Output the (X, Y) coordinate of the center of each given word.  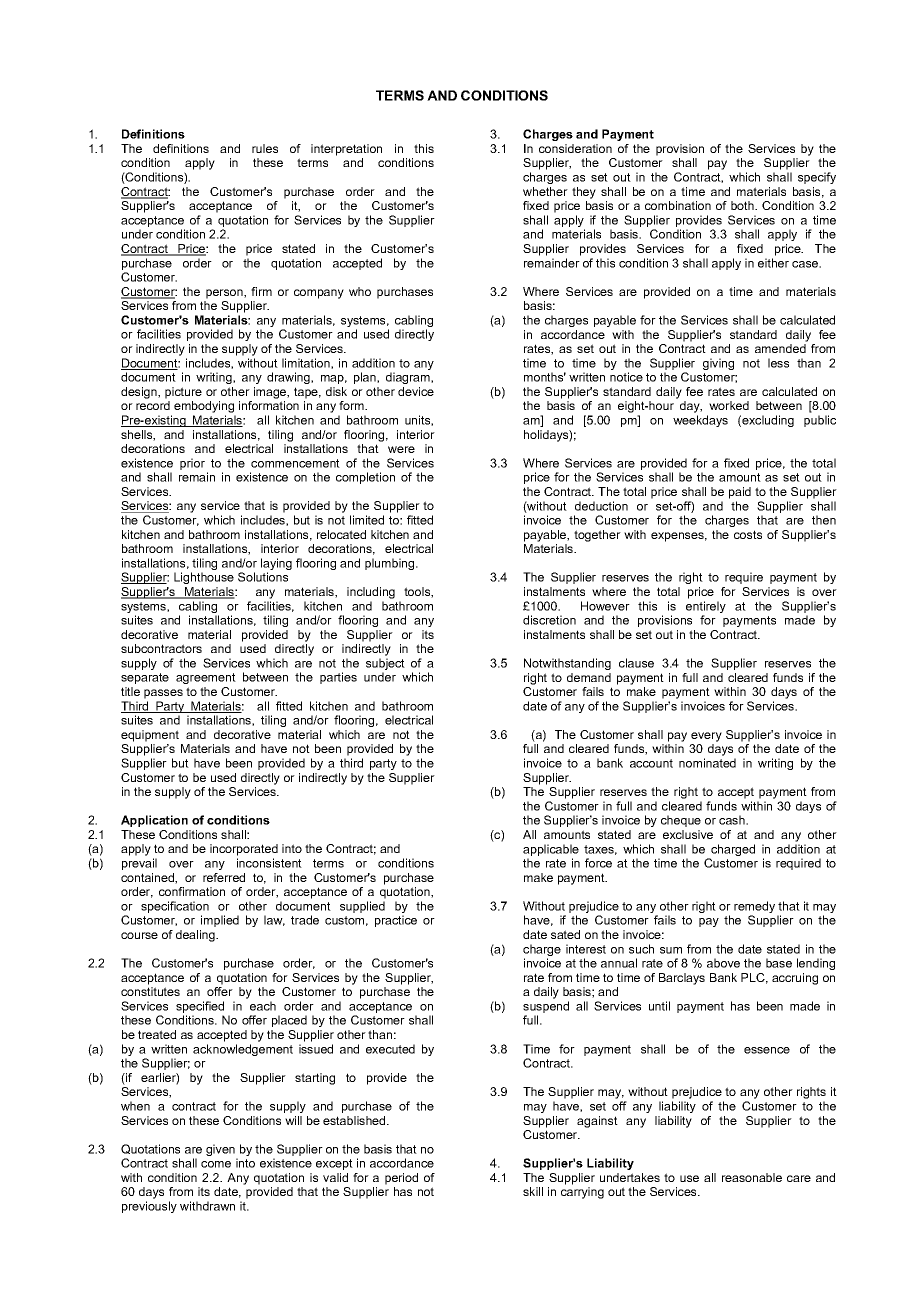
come (216, 1164)
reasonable (752, 1177)
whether (545, 191)
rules (265, 148)
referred (224, 877)
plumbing (391, 564)
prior (192, 464)
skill (533, 1191)
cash (733, 820)
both (743, 205)
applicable (551, 850)
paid (740, 493)
